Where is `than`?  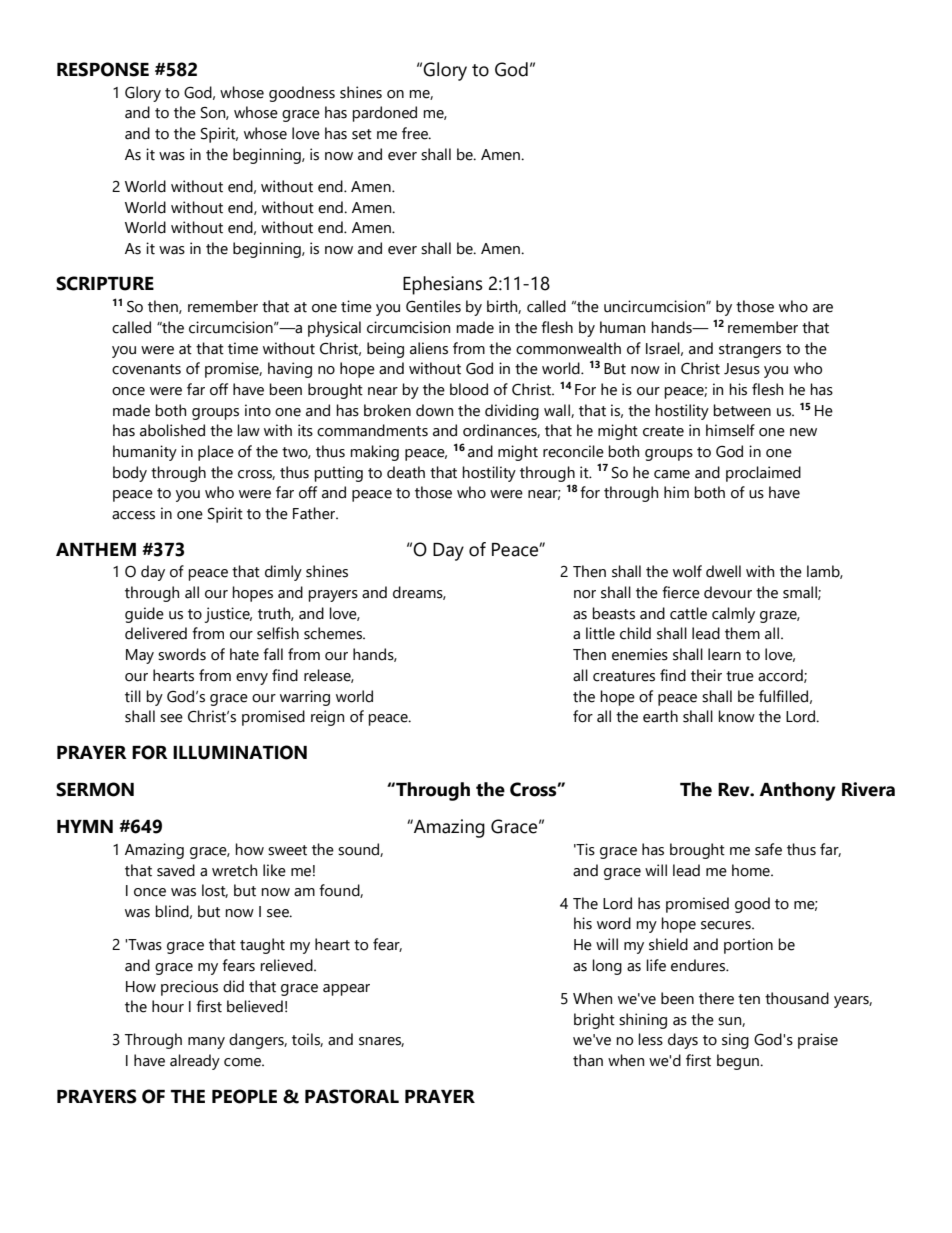 than is located at coordinates (588, 1060).
